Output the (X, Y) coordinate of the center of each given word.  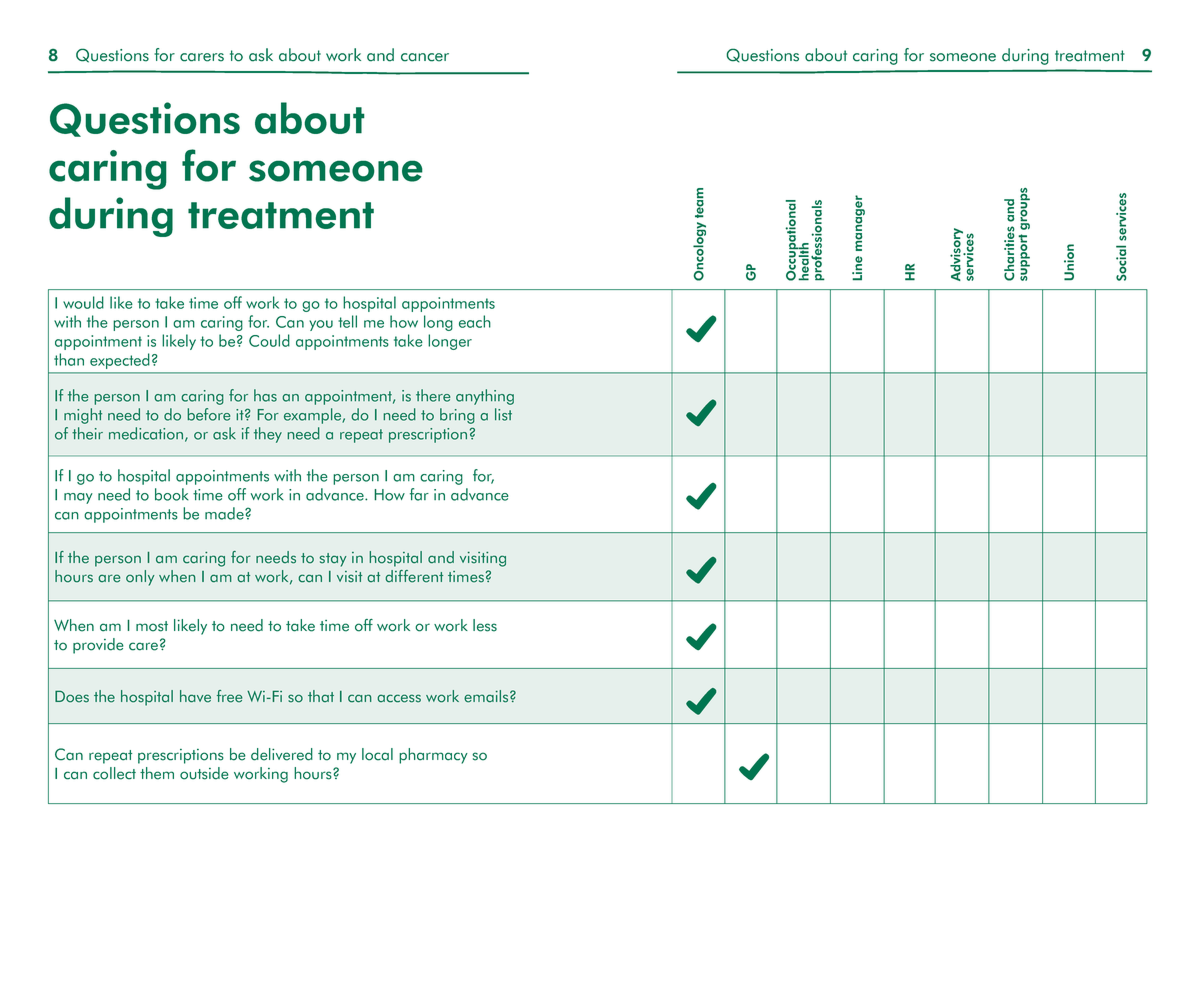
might (83, 416)
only (140, 578)
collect (114, 773)
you (321, 325)
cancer (425, 57)
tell (347, 321)
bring (457, 416)
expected (119, 361)
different (414, 576)
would (83, 302)
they (268, 435)
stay (333, 560)
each (475, 321)
